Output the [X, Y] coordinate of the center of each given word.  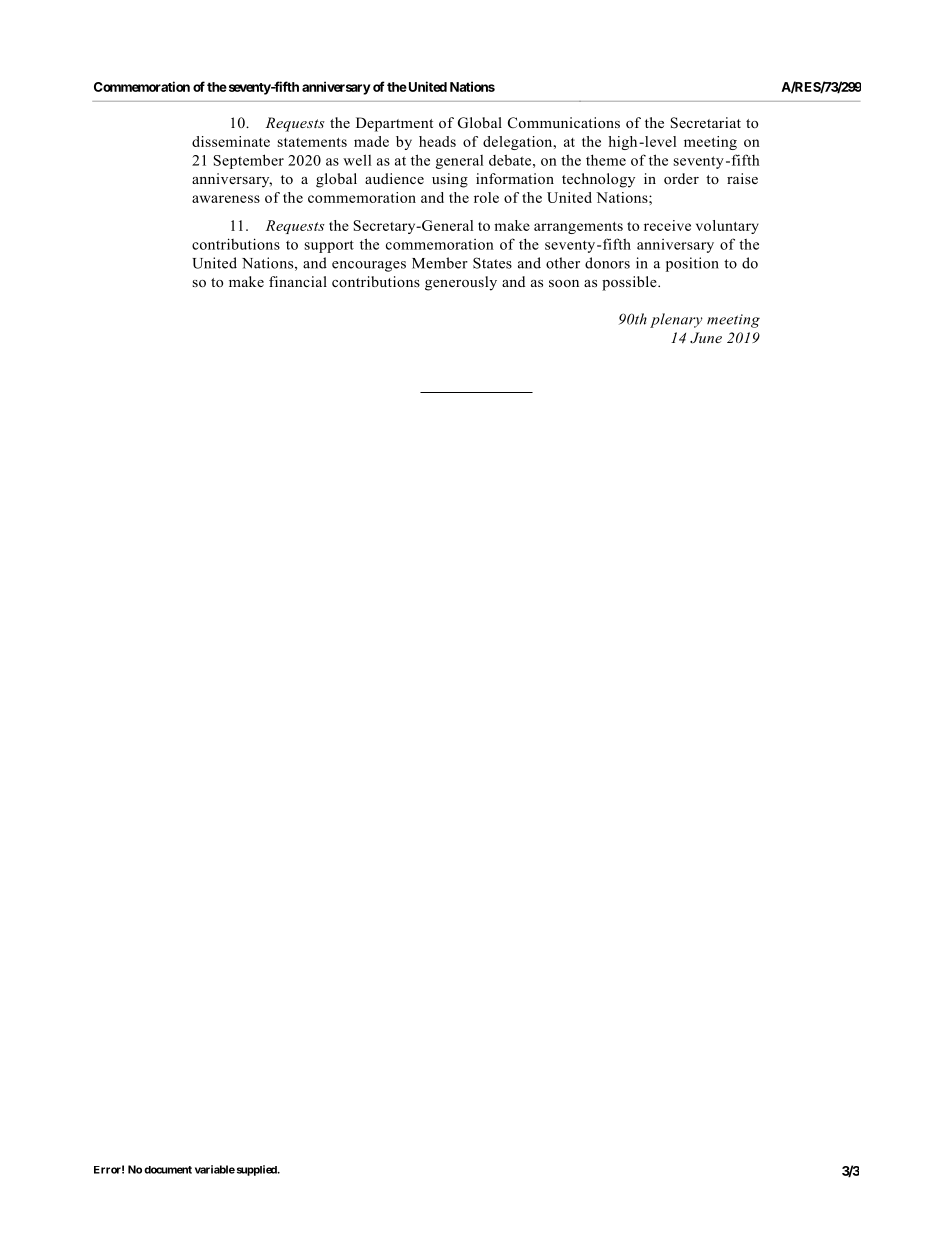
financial [298, 281]
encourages [369, 266]
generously [461, 283]
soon [564, 283]
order [681, 178]
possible [630, 283]
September [248, 161]
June [706, 338]
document [168, 1170]
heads [437, 141]
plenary [676, 320]
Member [440, 263]
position [692, 264]
